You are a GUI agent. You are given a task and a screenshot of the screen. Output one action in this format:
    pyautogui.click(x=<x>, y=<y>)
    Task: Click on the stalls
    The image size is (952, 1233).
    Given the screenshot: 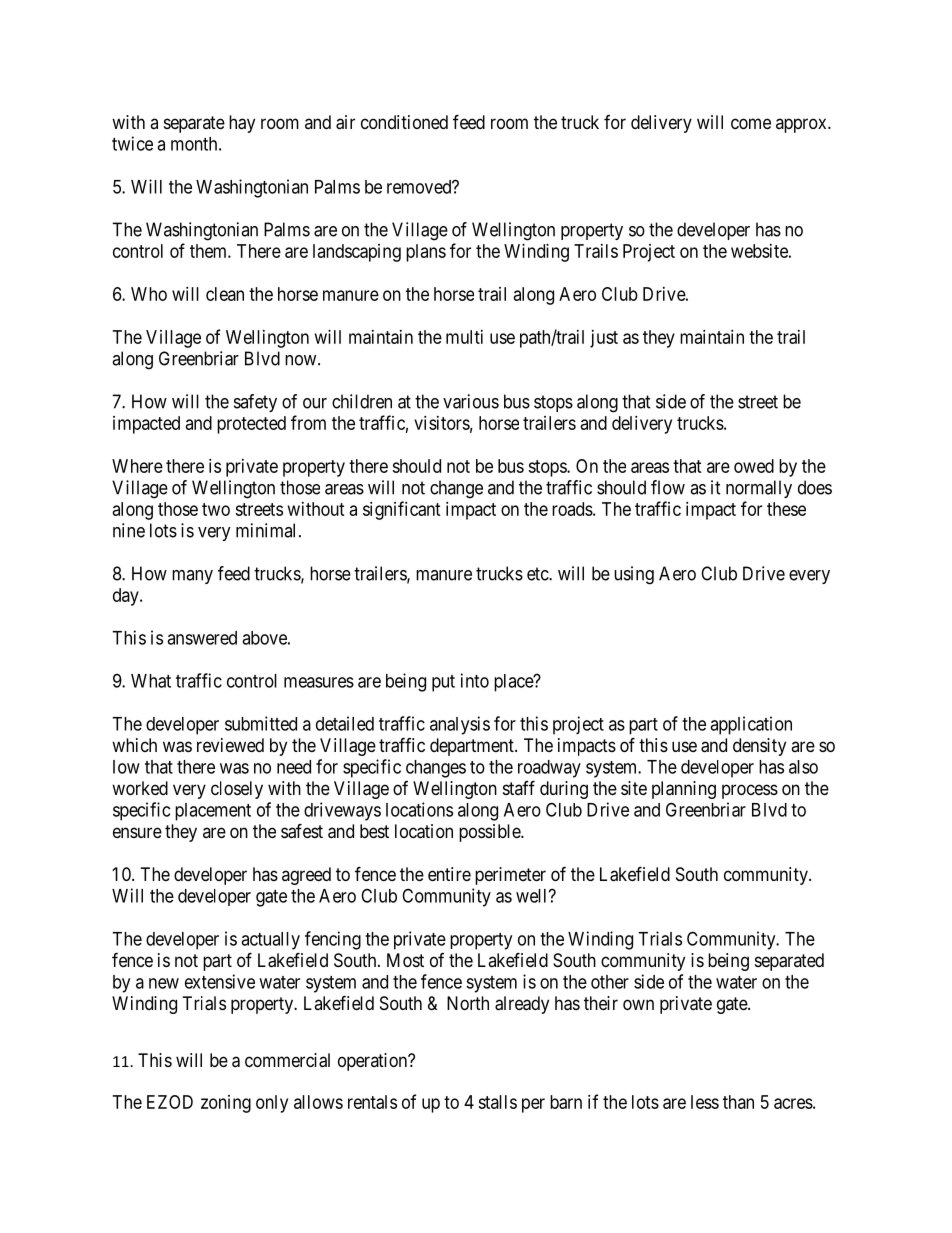 What is the action you would take?
    pyautogui.click(x=497, y=1102)
